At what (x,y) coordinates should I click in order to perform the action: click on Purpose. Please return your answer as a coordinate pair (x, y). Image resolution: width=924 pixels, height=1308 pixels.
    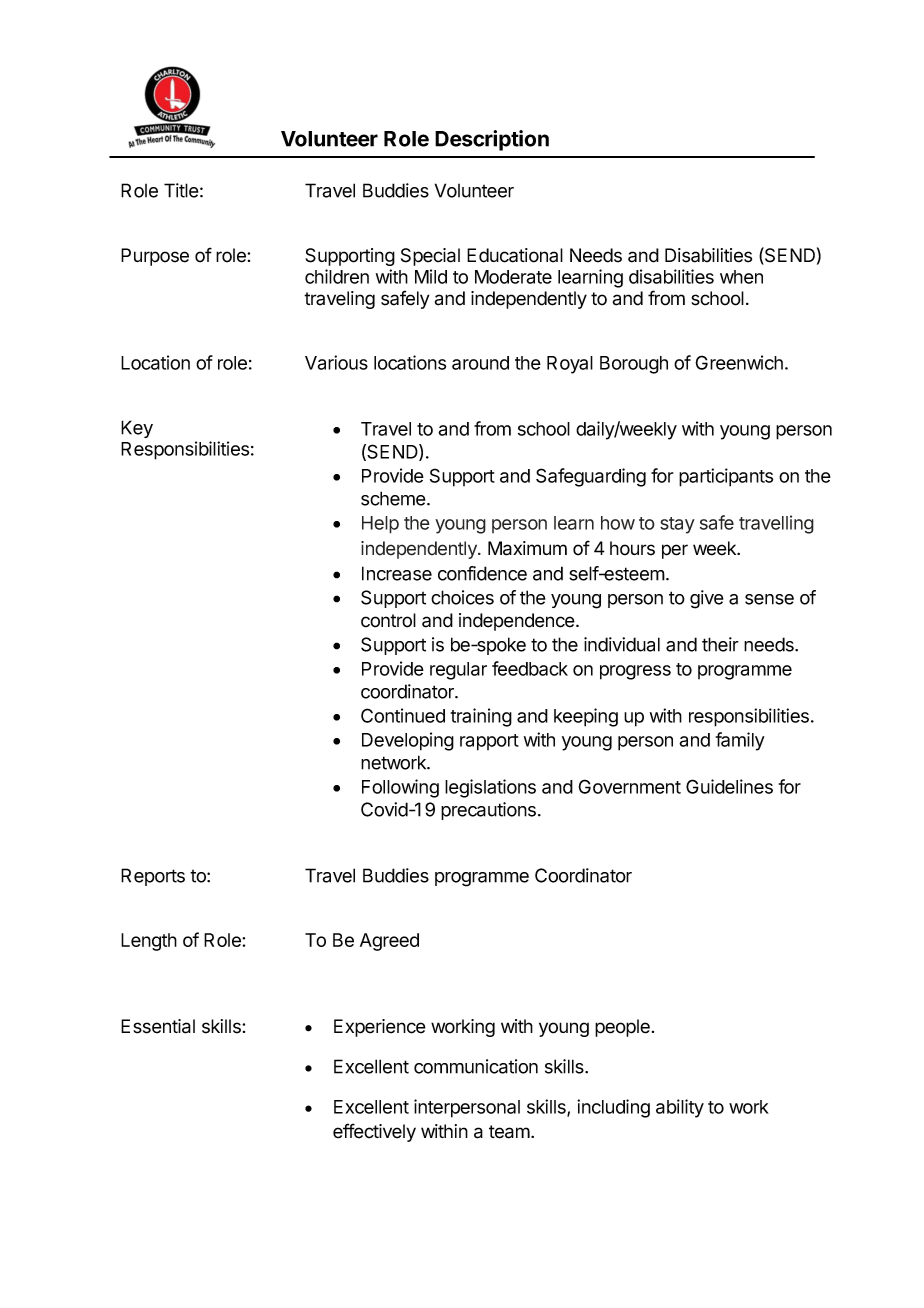
    Looking at the image, I should click on (155, 257).
